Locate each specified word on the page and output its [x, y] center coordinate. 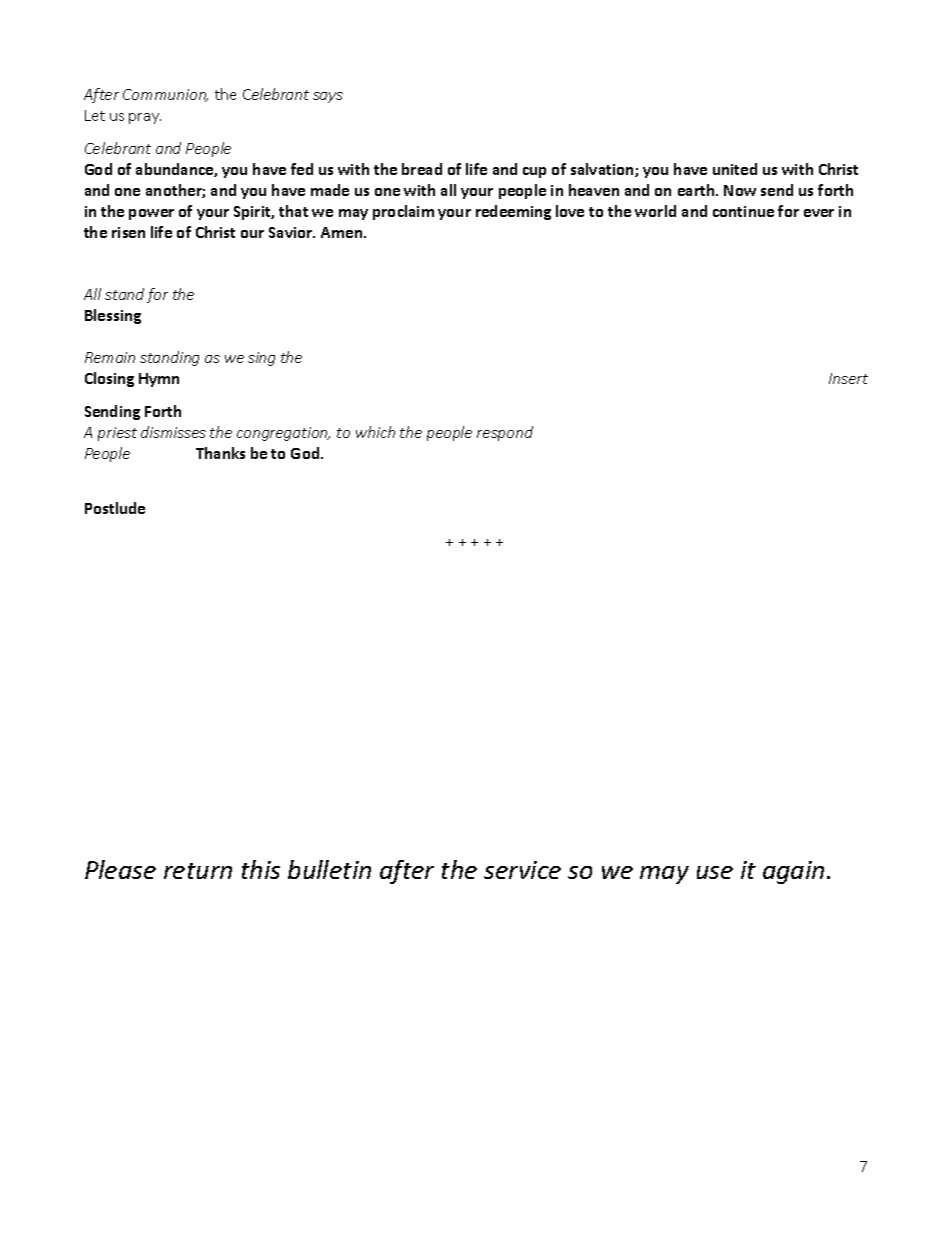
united [735, 169]
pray [145, 118]
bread [422, 169]
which [375, 432]
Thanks [220, 453]
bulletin [329, 869]
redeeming [513, 212]
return [198, 871]
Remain [110, 357]
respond [505, 433]
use [715, 872]
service [522, 870]
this [261, 869]
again [793, 872]
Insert [848, 378]
